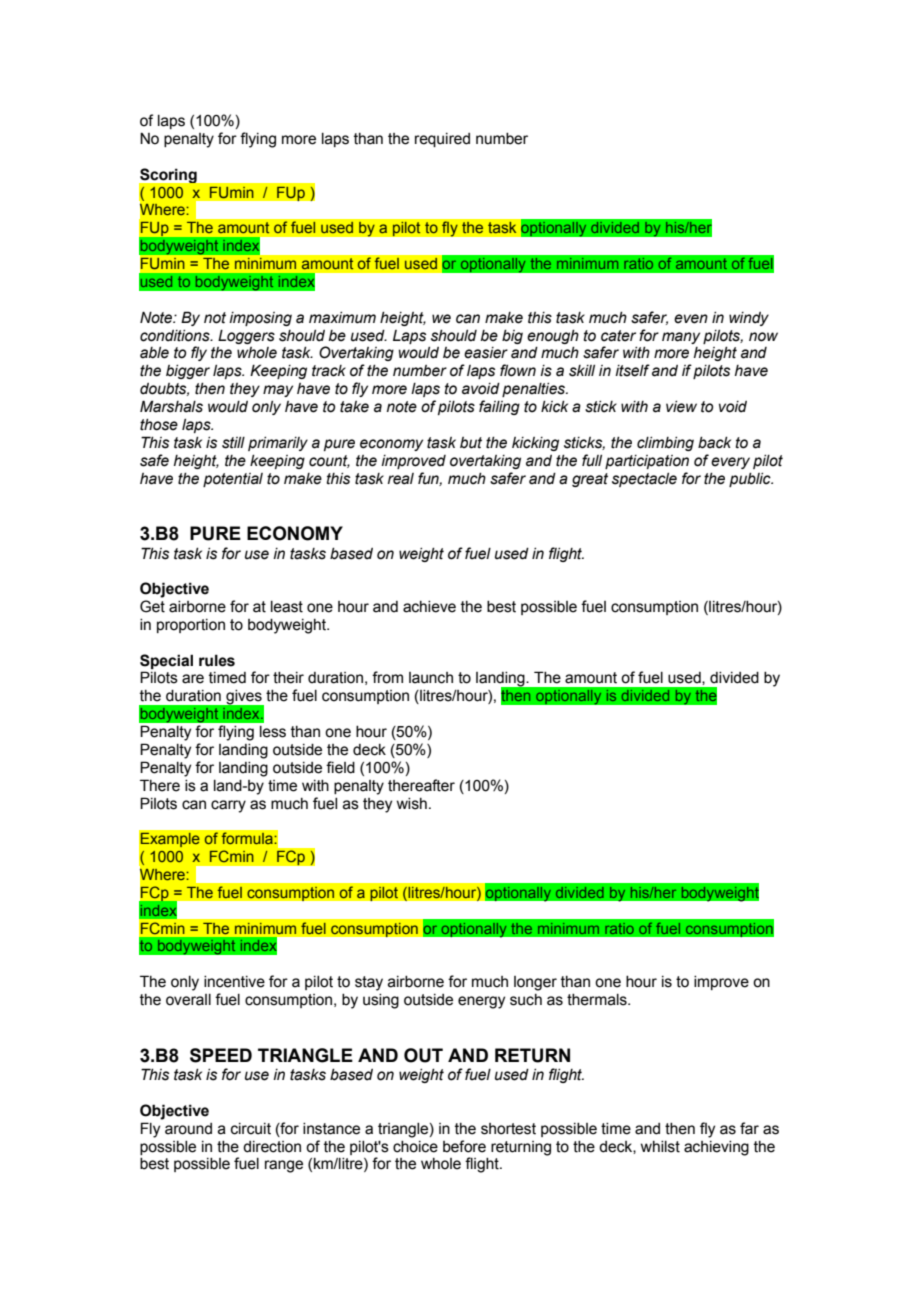 Image resolution: width=924 pixels, height=1308 pixels. Describe the element at coordinates (251, 1129) in the document. I see `circuit` at that location.
